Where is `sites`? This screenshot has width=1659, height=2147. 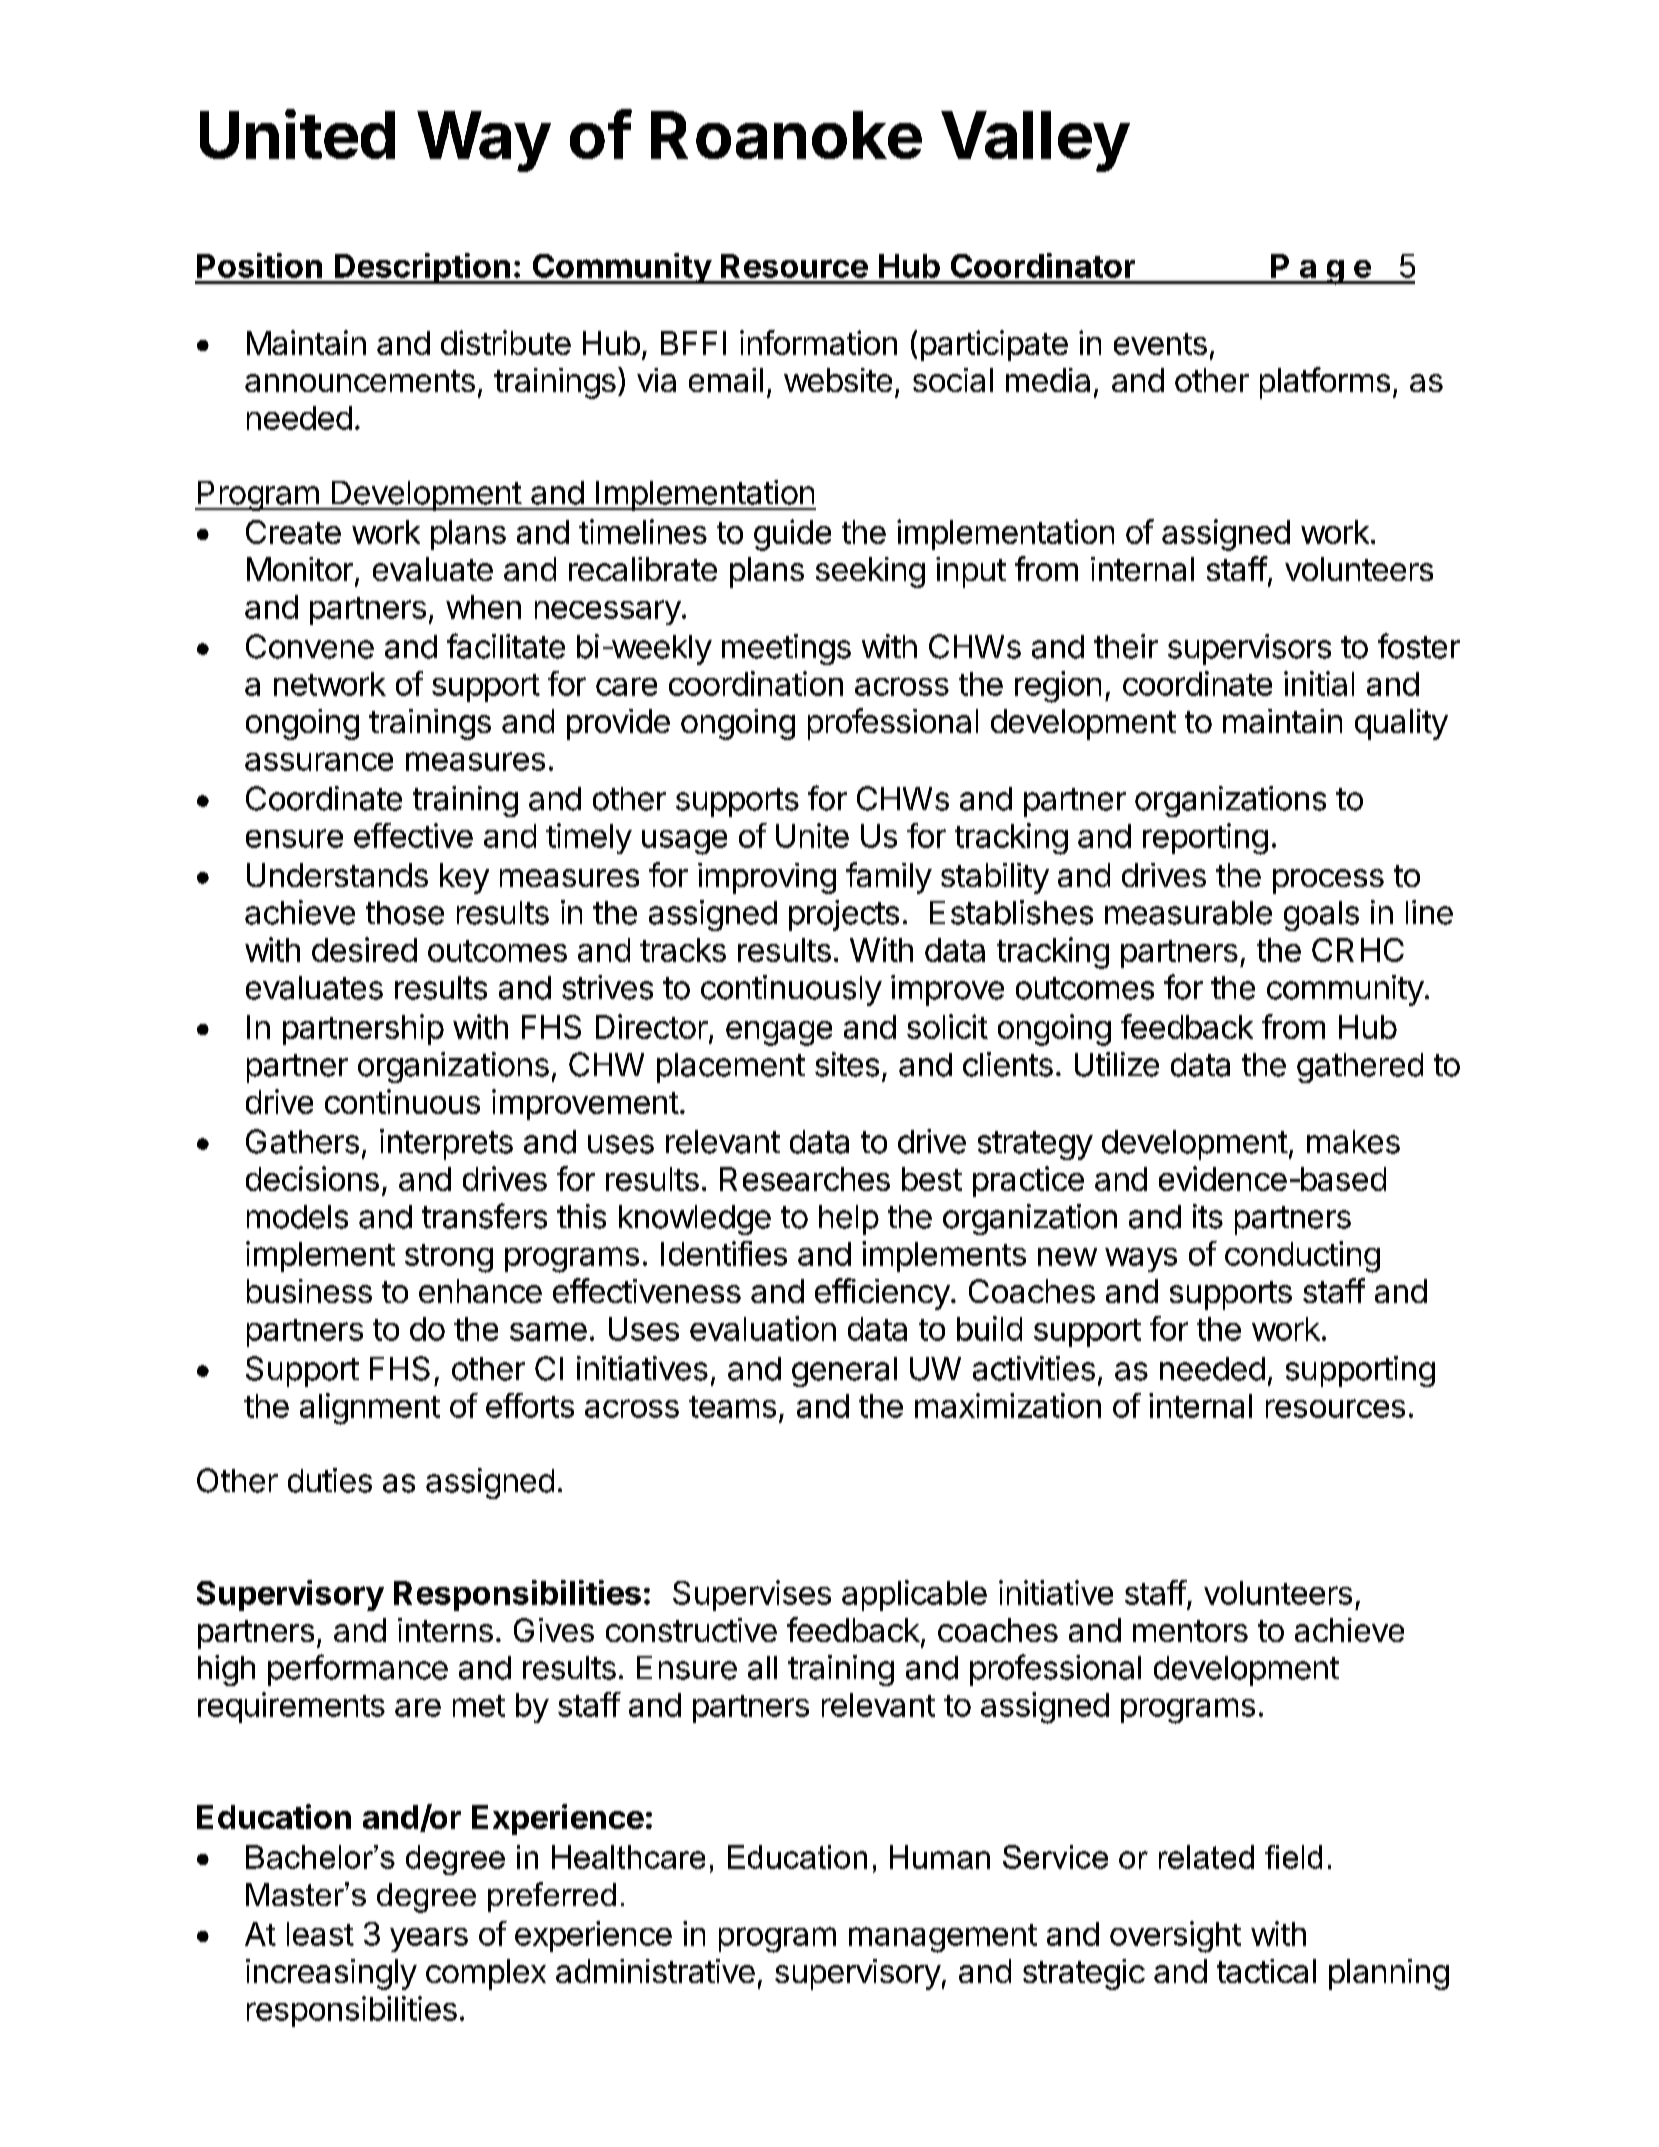
sites is located at coordinates (847, 1064).
